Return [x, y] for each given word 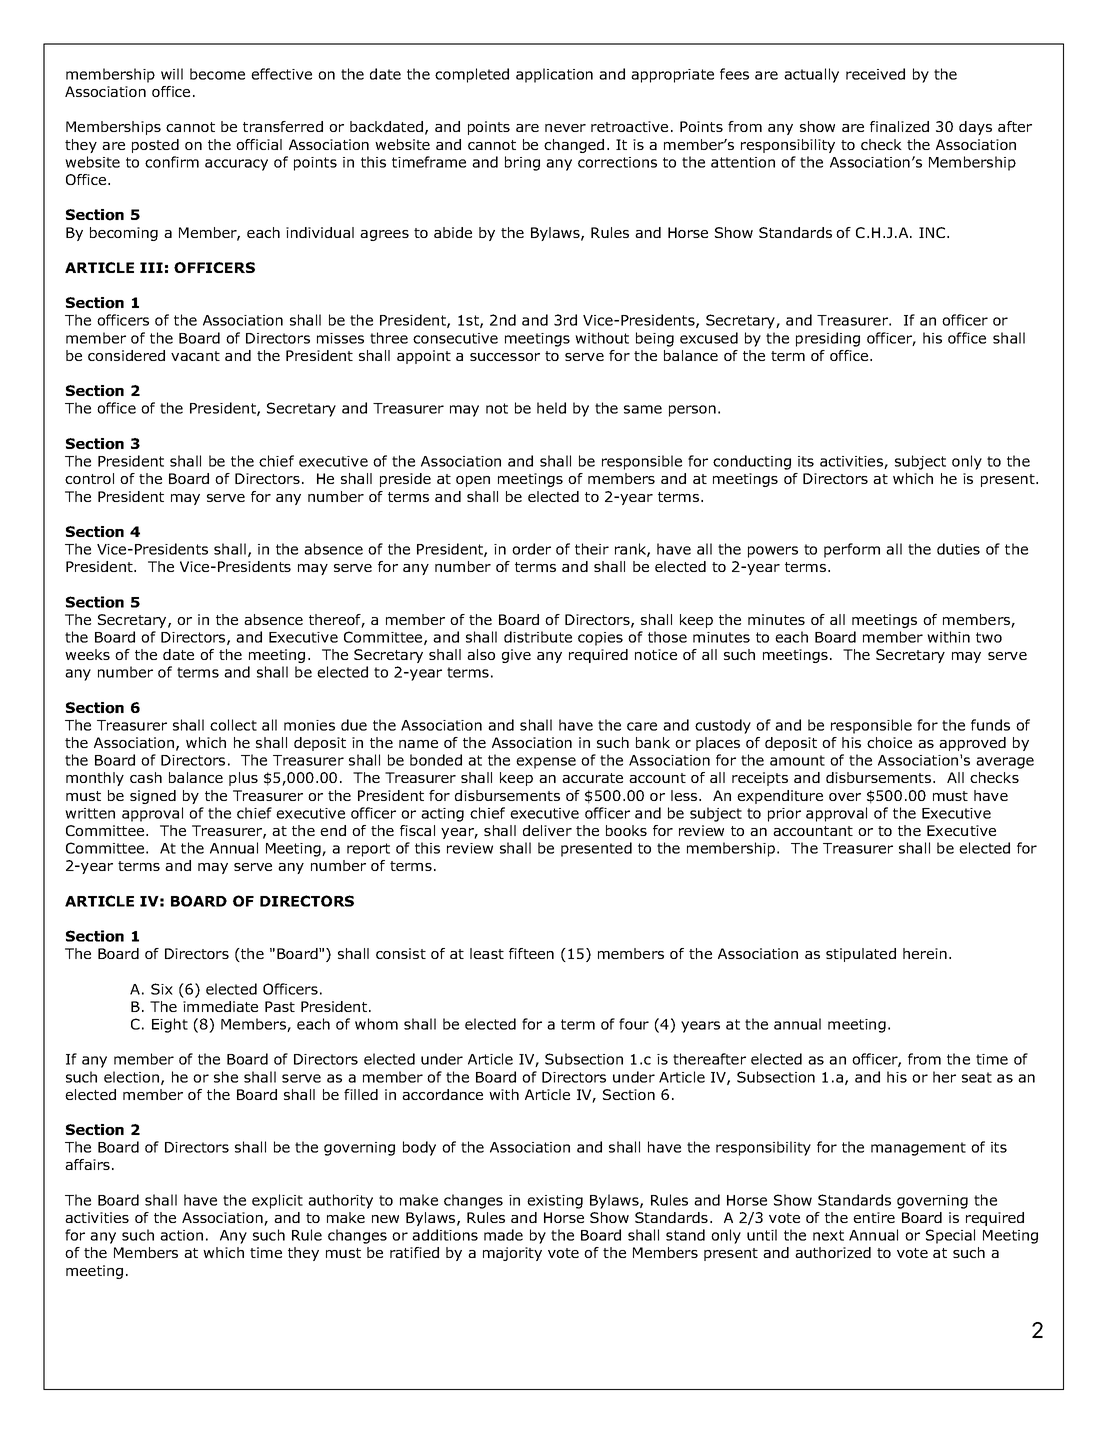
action [181, 1235]
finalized [899, 126]
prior [784, 815]
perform [852, 550]
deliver [547, 830]
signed [153, 797]
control [89, 478]
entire [874, 1217]
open [473, 481]
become [217, 74]
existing [555, 1202]
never [565, 128]
